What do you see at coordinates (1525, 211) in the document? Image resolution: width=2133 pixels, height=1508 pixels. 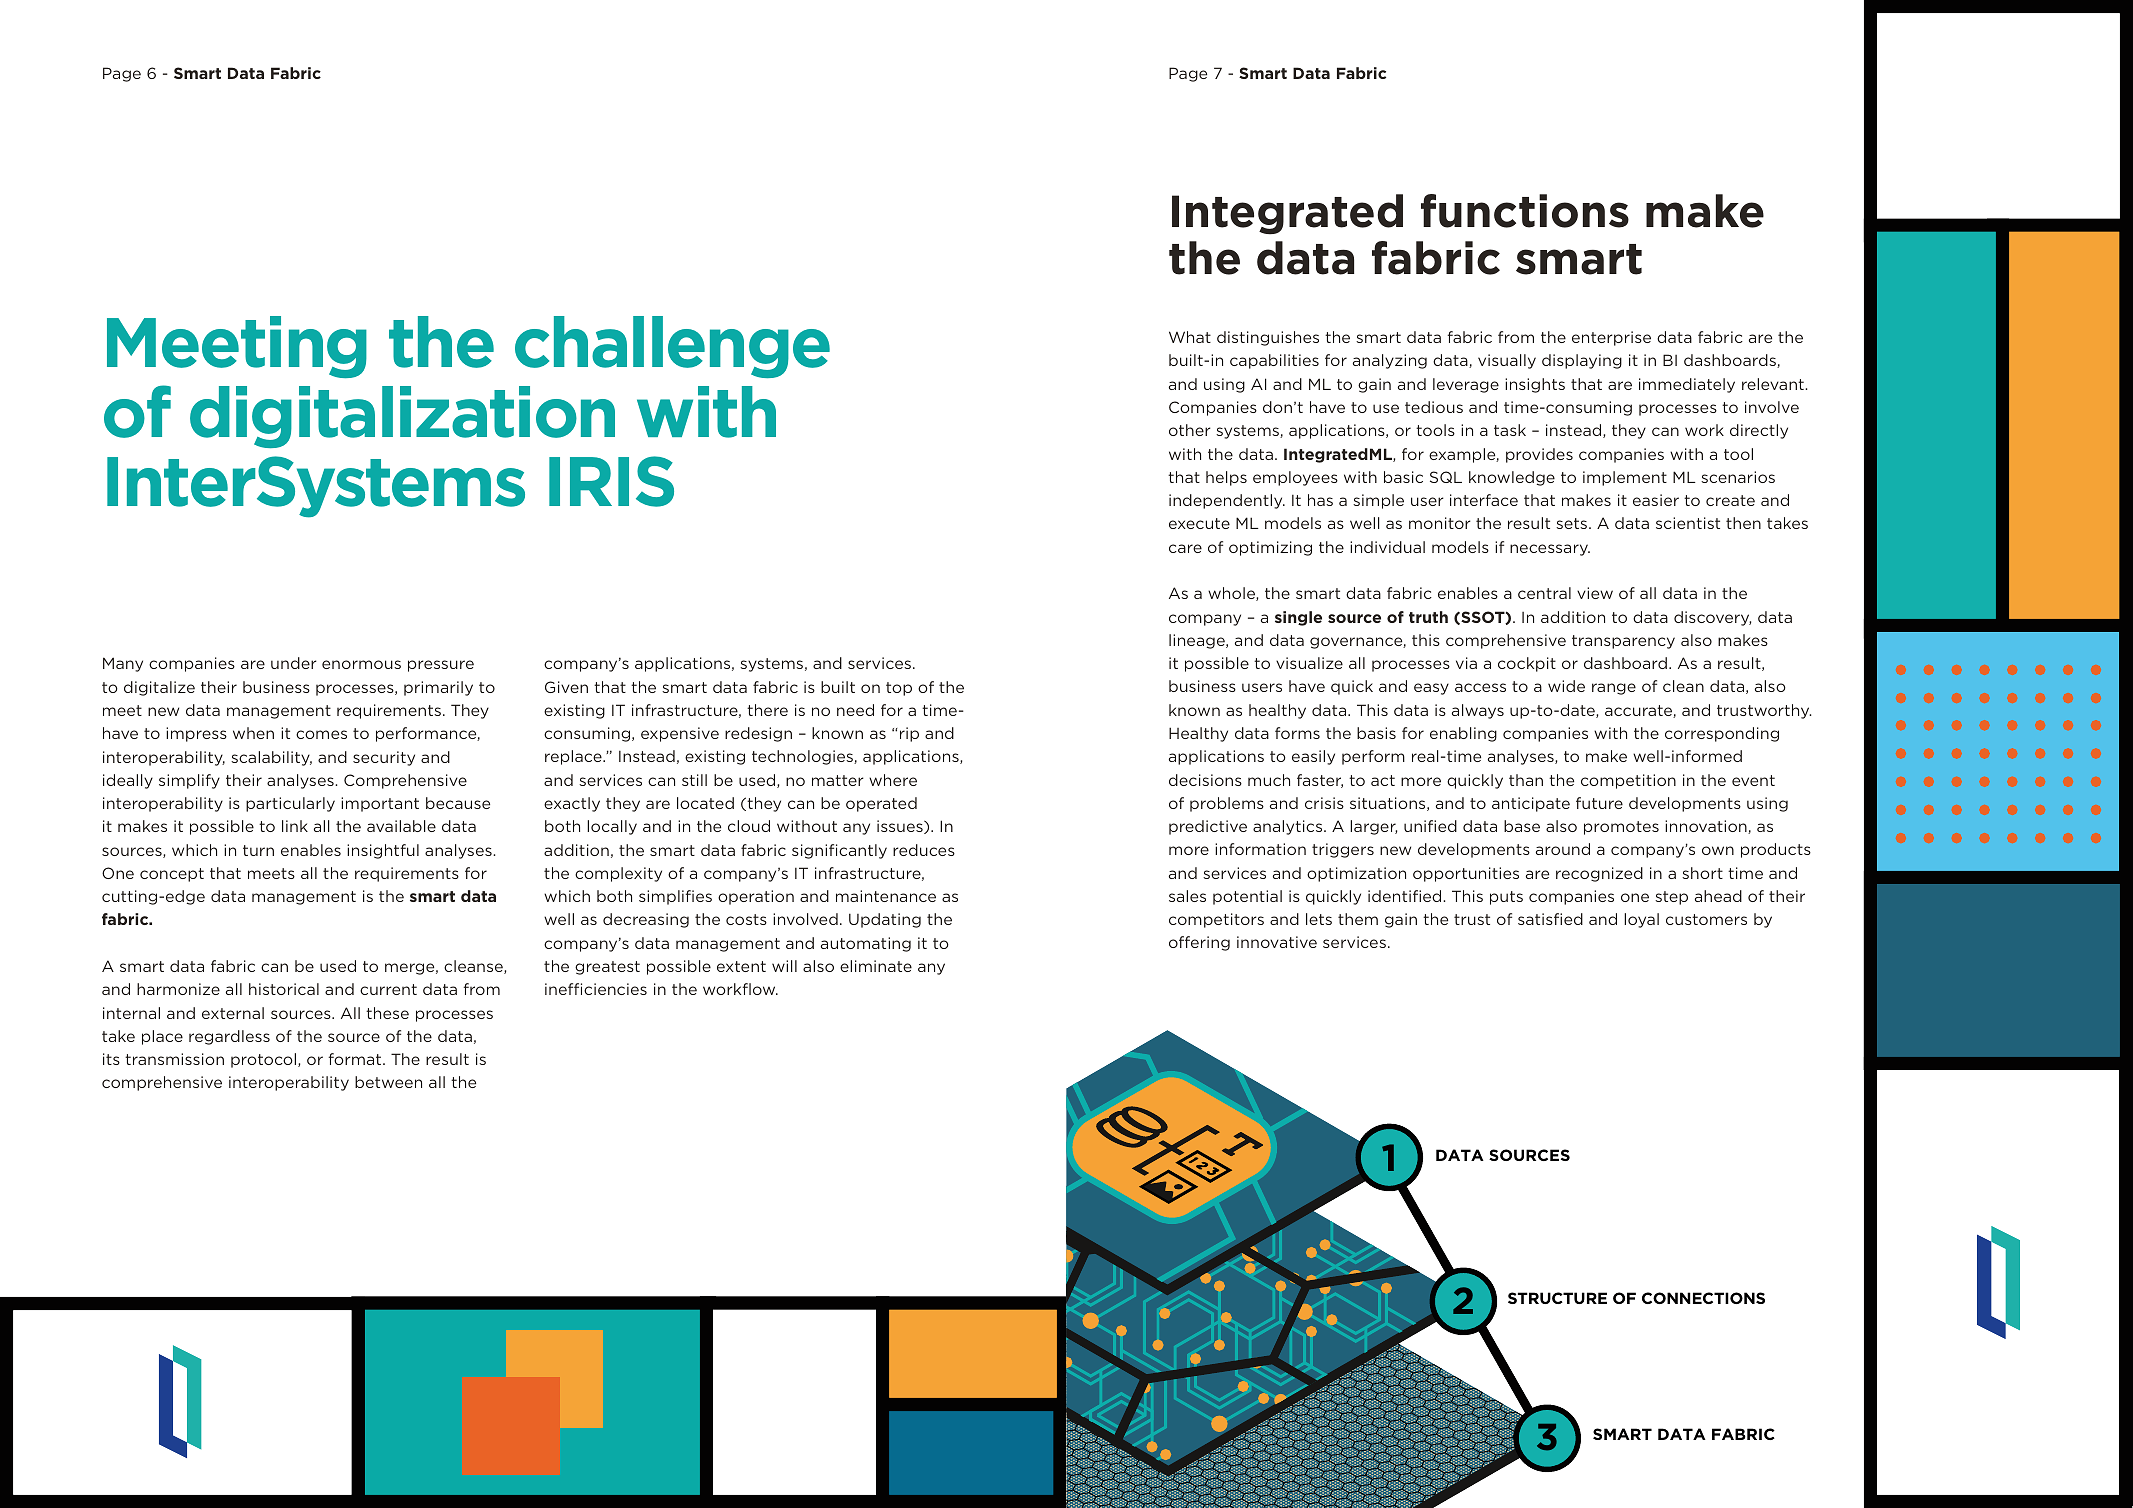 I see `functions` at bounding box center [1525, 211].
